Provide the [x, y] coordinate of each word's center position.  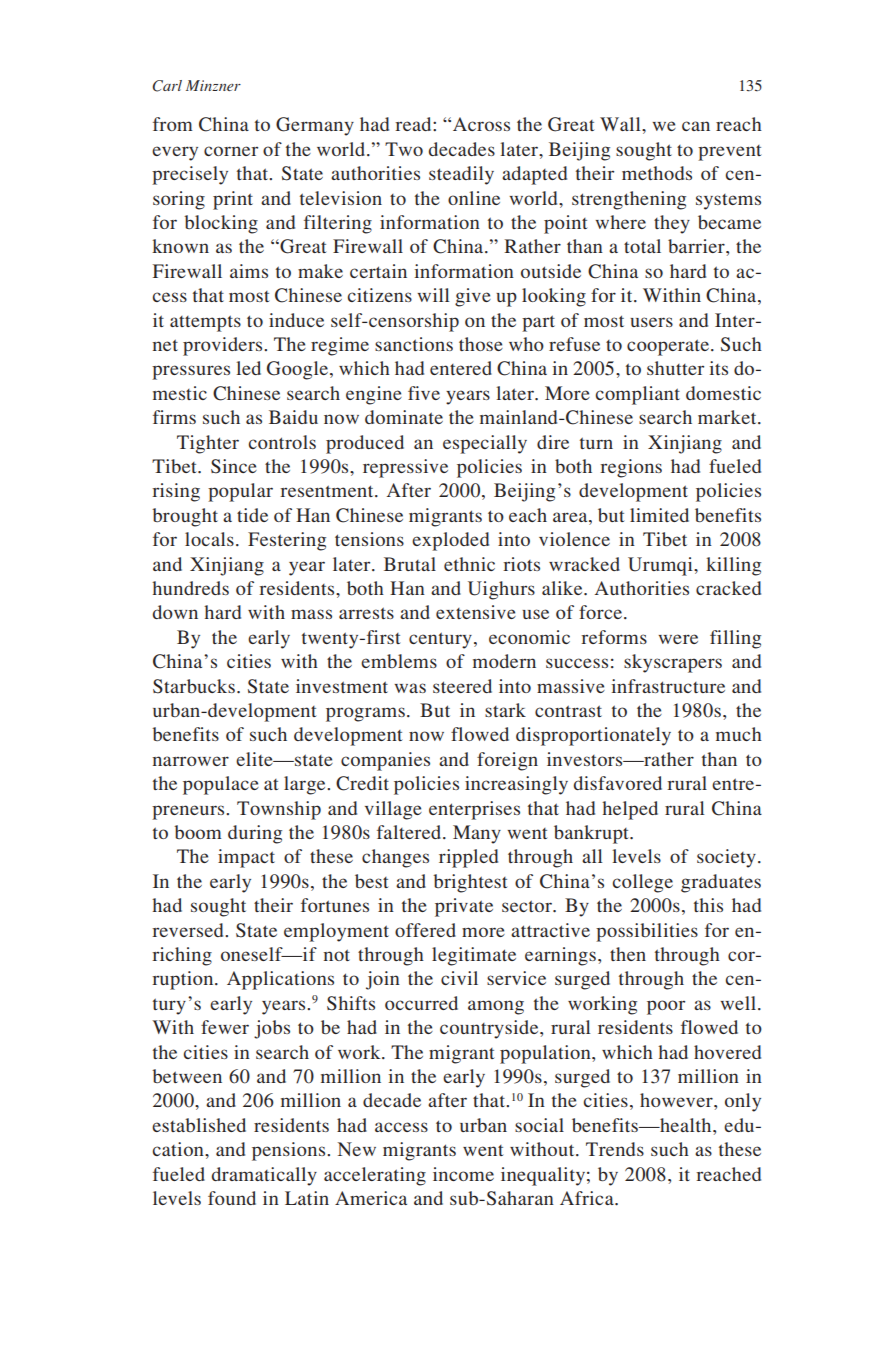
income [463, 1174]
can [696, 126]
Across [481, 124]
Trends [615, 1149]
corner [231, 151]
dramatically [264, 1176]
